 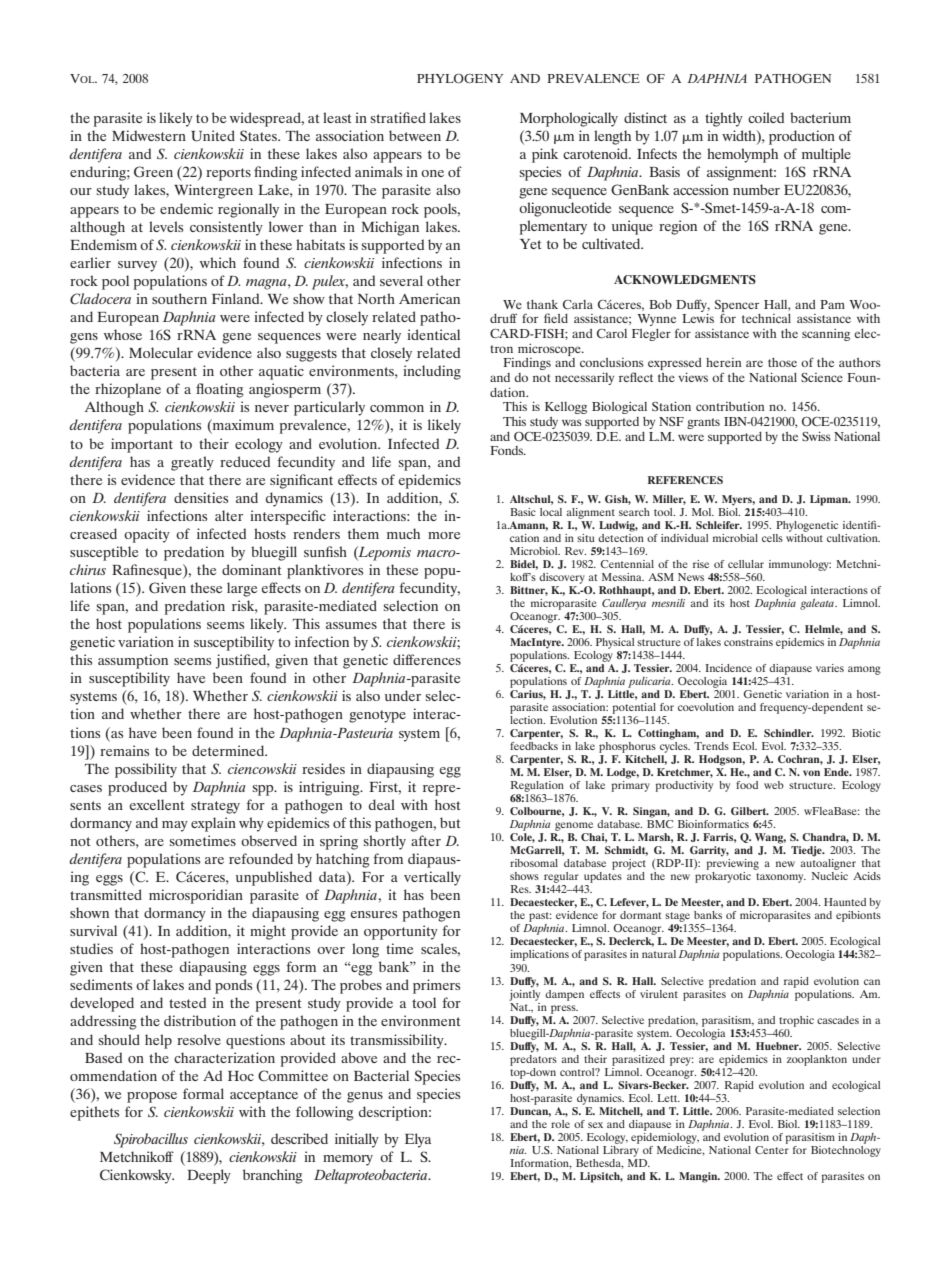 What do you see at coordinates (209, 1176) in the image?
I see `Deeply` at bounding box center [209, 1176].
